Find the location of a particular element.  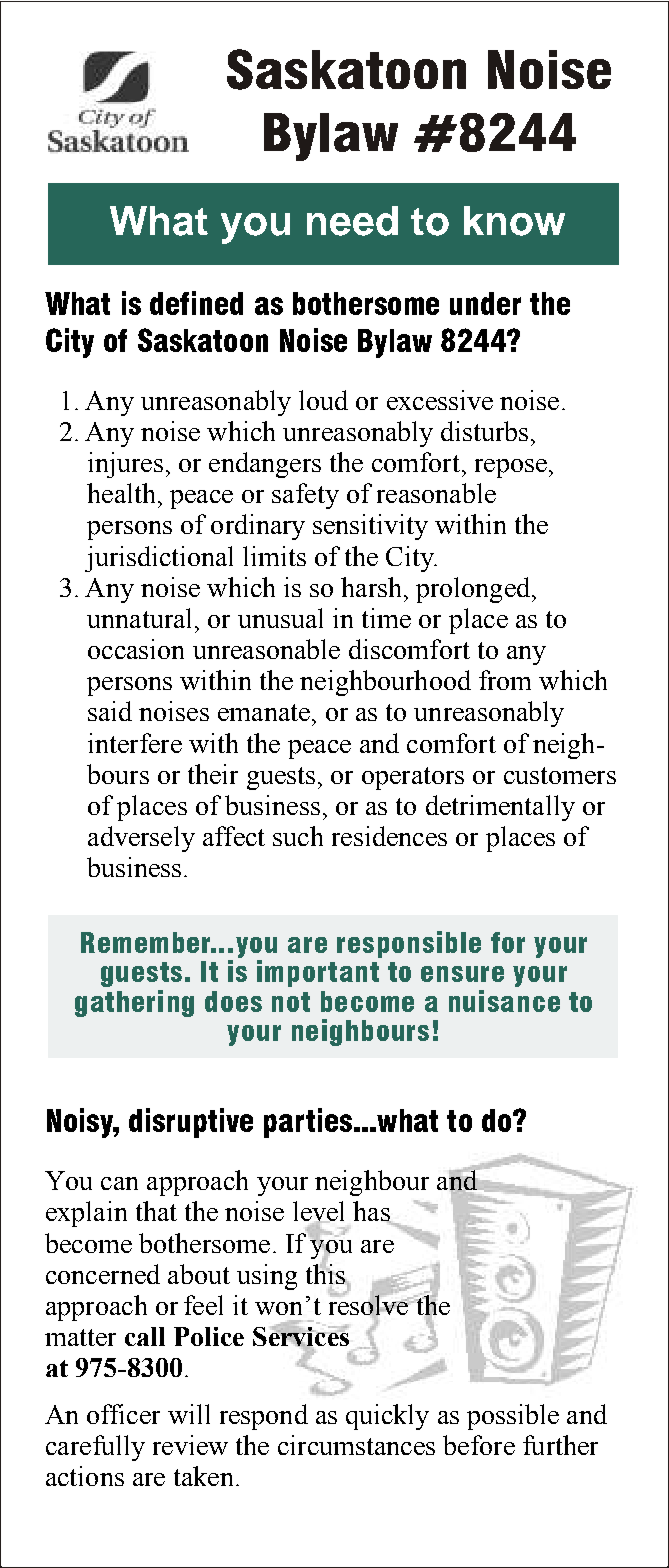

level is located at coordinates (318, 1212).
